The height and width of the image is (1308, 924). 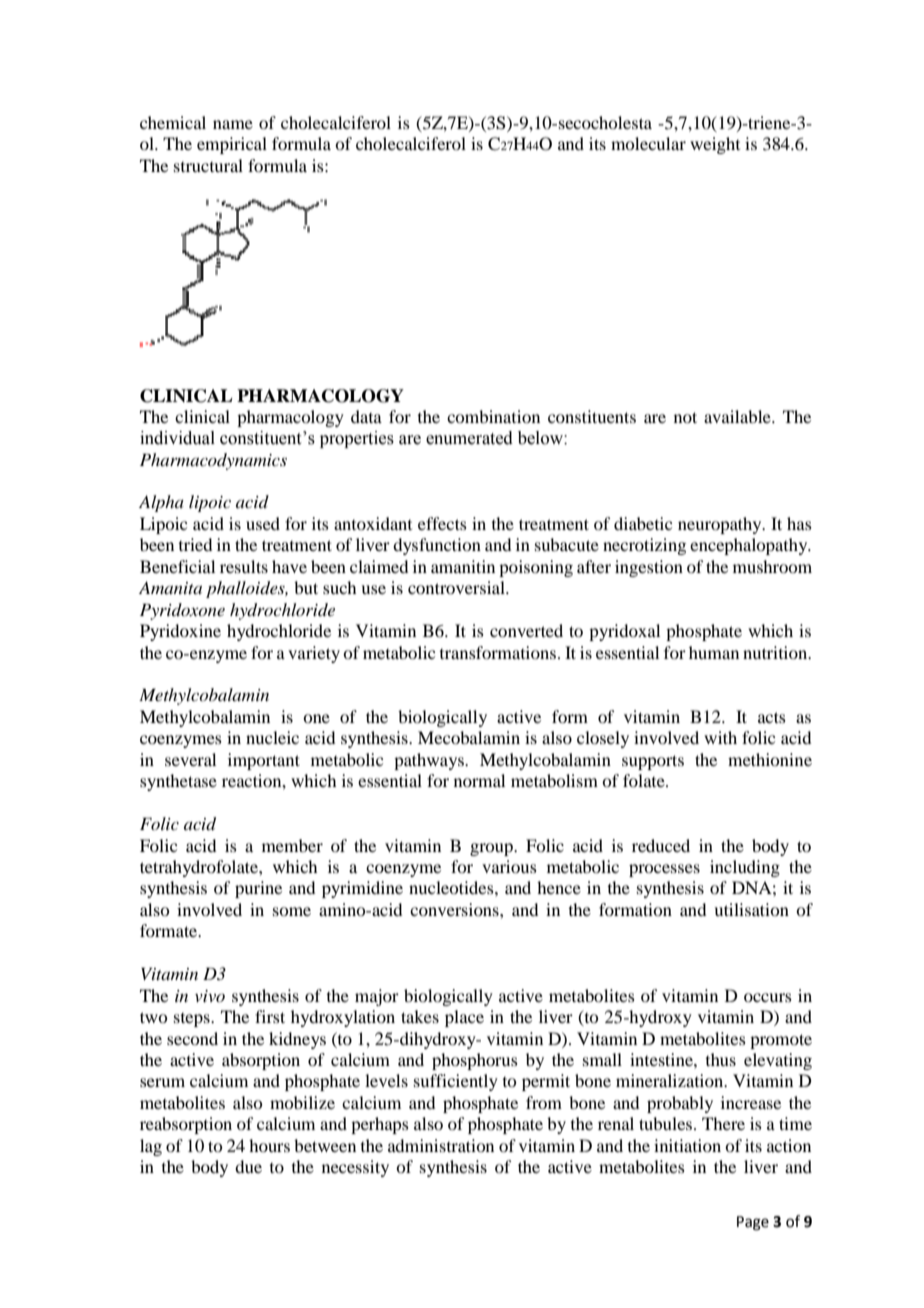 What do you see at coordinates (441, 1145) in the image?
I see `administration` at bounding box center [441, 1145].
